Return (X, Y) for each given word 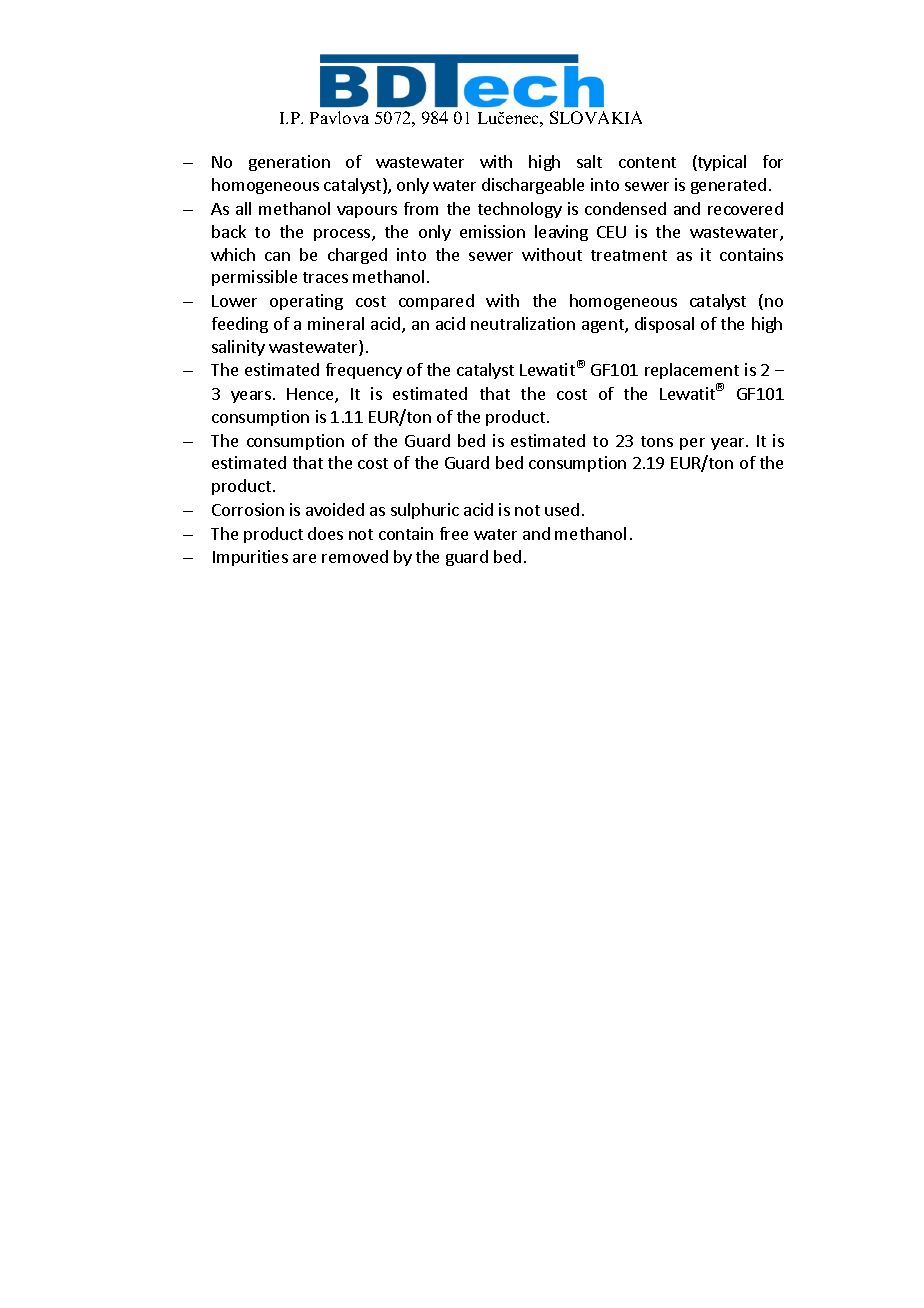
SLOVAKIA (596, 117)
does (325, 533)
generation (289, 163)
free (454, 533)
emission (492, 231)
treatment (629, 255)
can (277, 256)
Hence (311, 395)
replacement (692, 371)
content (647, 162)
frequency (364, 371)
